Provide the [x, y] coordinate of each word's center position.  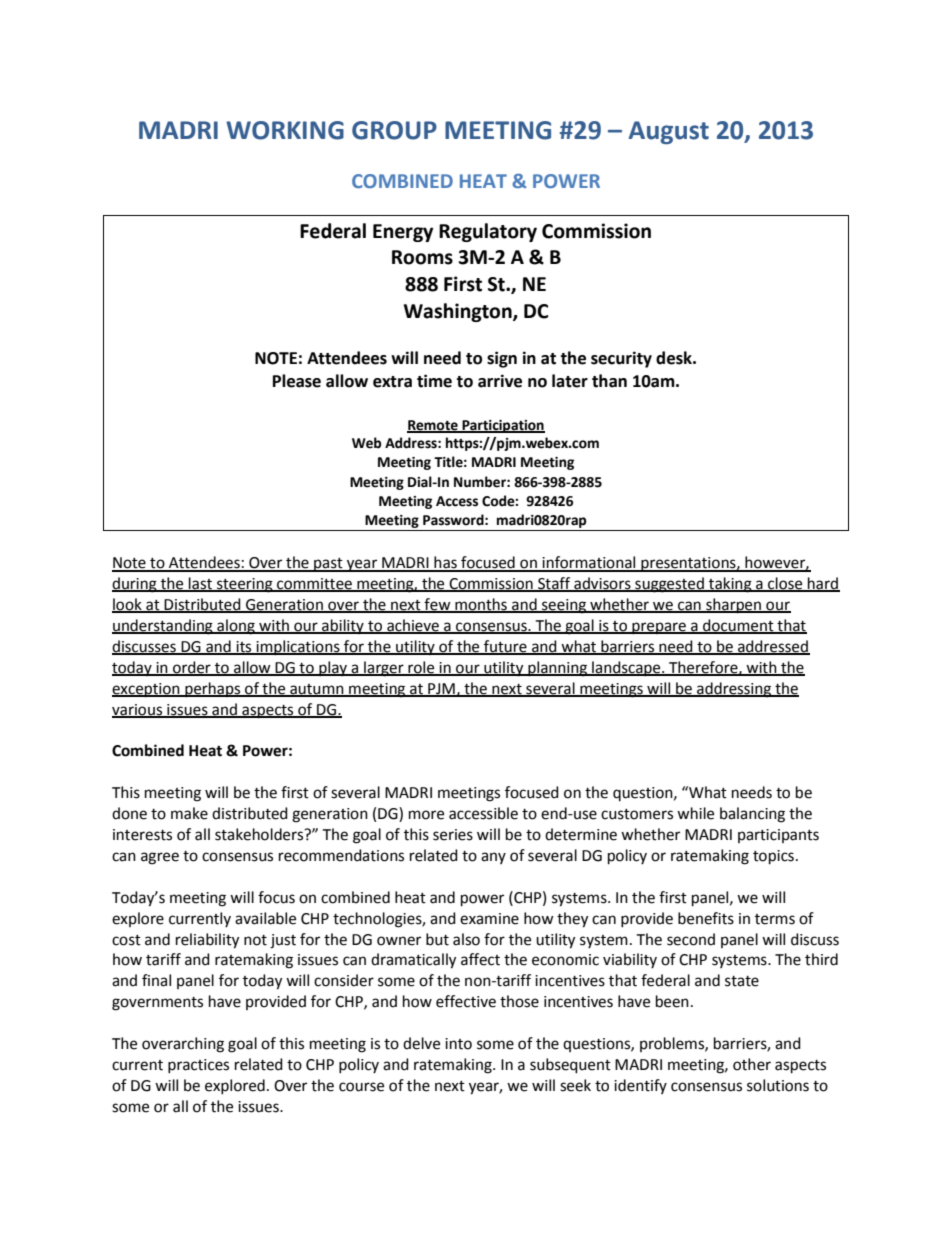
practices [198, 1066]
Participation [502, 426]
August [669, 132]
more [426, 815]
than [609, 381]
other [752, 1064]
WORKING [285, 130]
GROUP [394, 130]
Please [297, 381]
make [189, 813]
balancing [752, 815]
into [458, 1044]
